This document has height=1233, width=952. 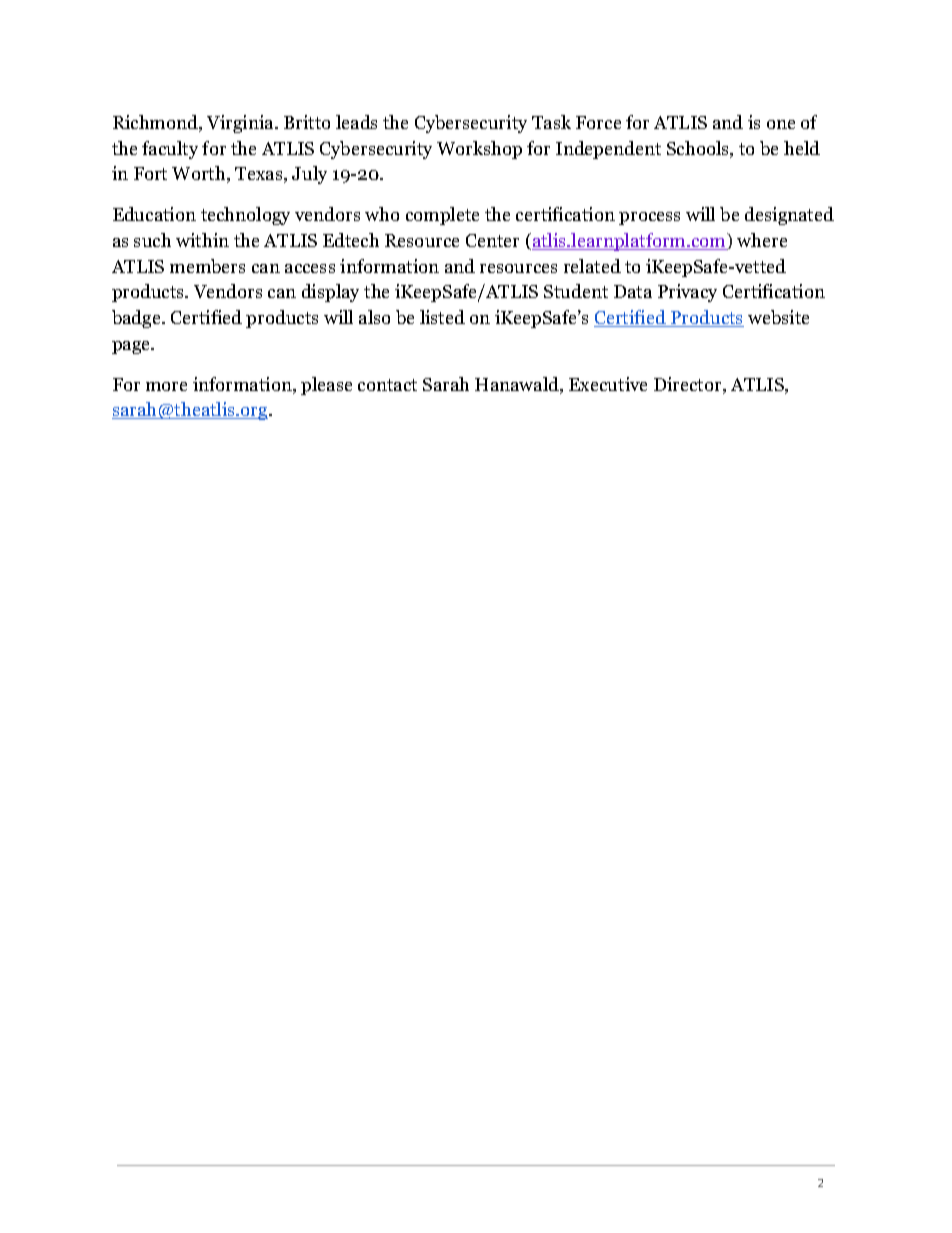 I want to click on more, so click(x=166, y=386).
